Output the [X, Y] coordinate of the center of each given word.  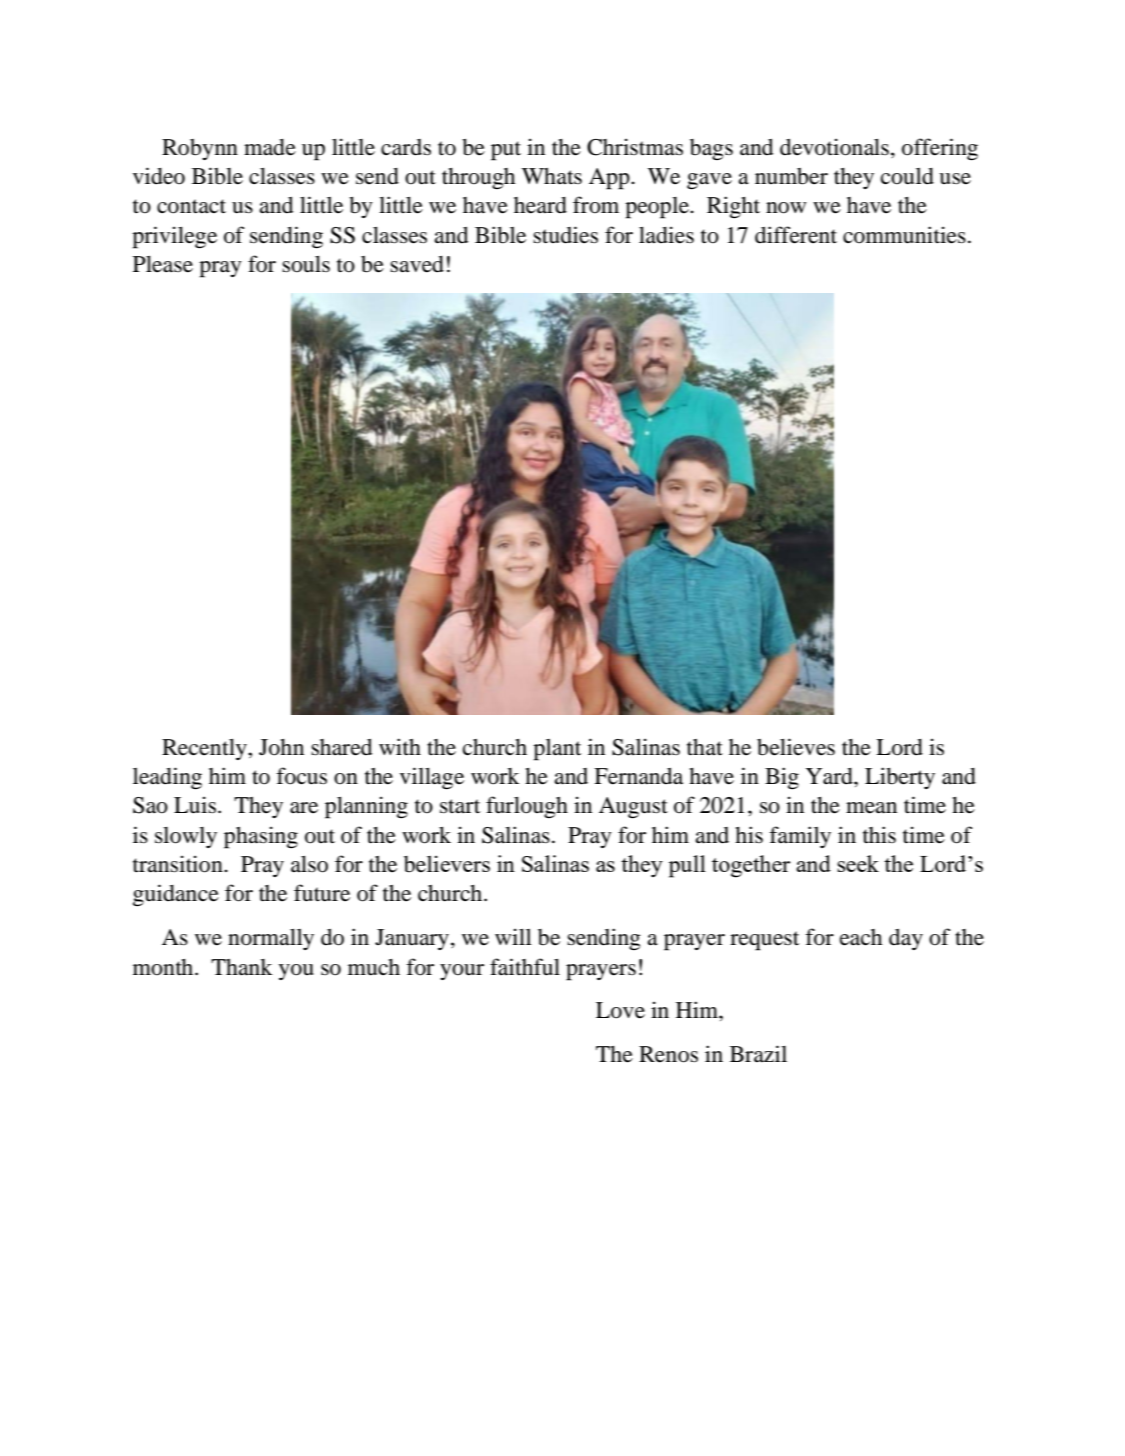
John [281, 747]
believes [796, 747]
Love [620, 1010]
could [907, 176]
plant [557, 750]
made [270, 147]
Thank [241, 967]
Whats [552, 176]
